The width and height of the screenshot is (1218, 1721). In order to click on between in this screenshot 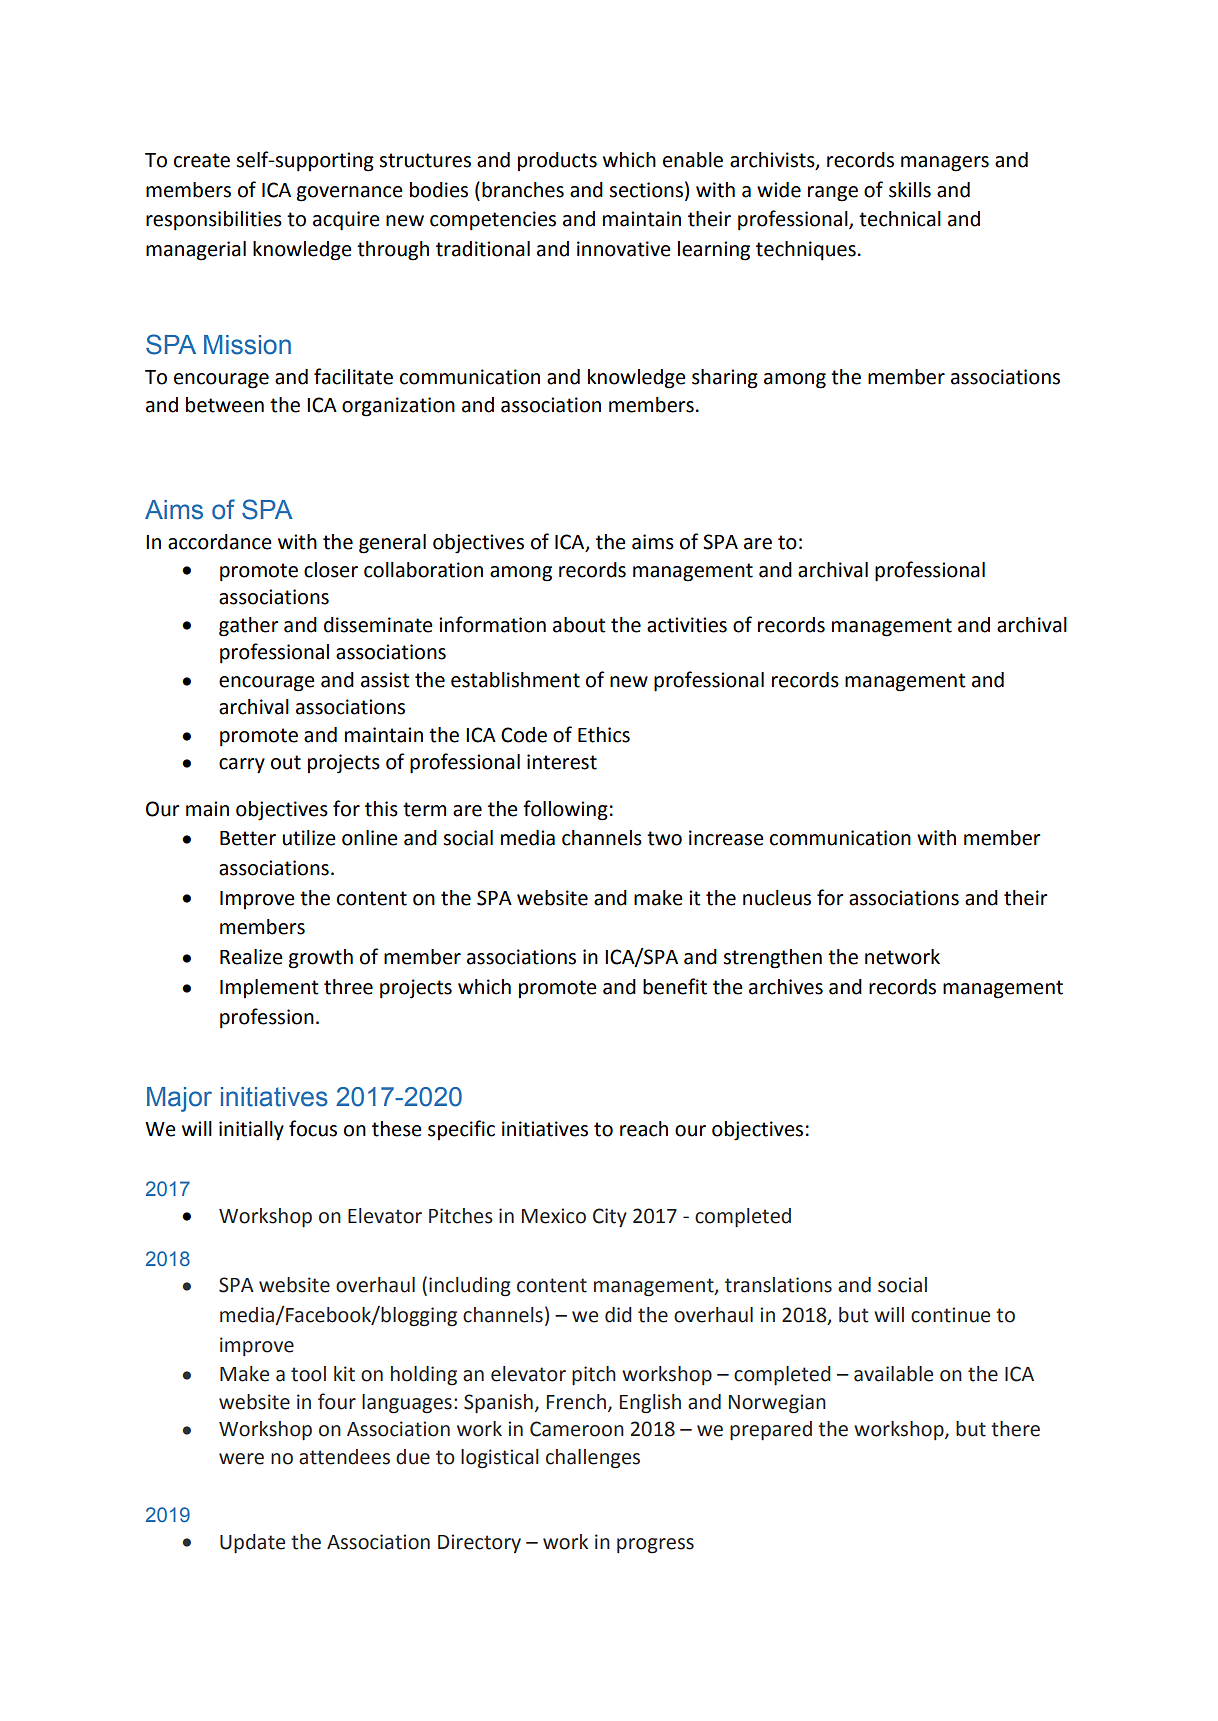, I will do `click(225, 405)`.
